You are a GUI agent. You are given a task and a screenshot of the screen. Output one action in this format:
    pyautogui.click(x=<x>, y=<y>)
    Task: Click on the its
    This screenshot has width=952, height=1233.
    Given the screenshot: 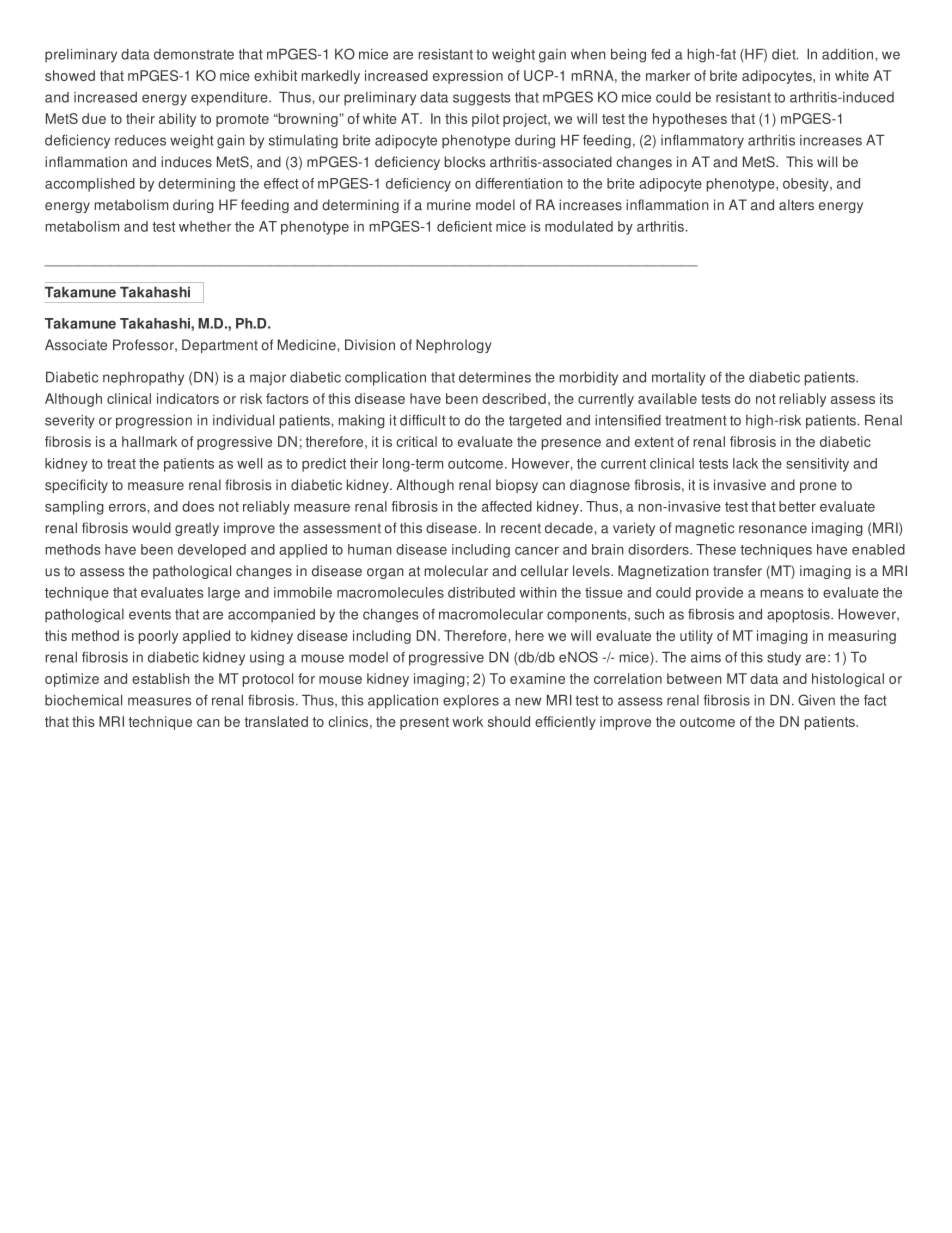 What is the action you would take?
    pyautogui.click(x=886, y=398)
